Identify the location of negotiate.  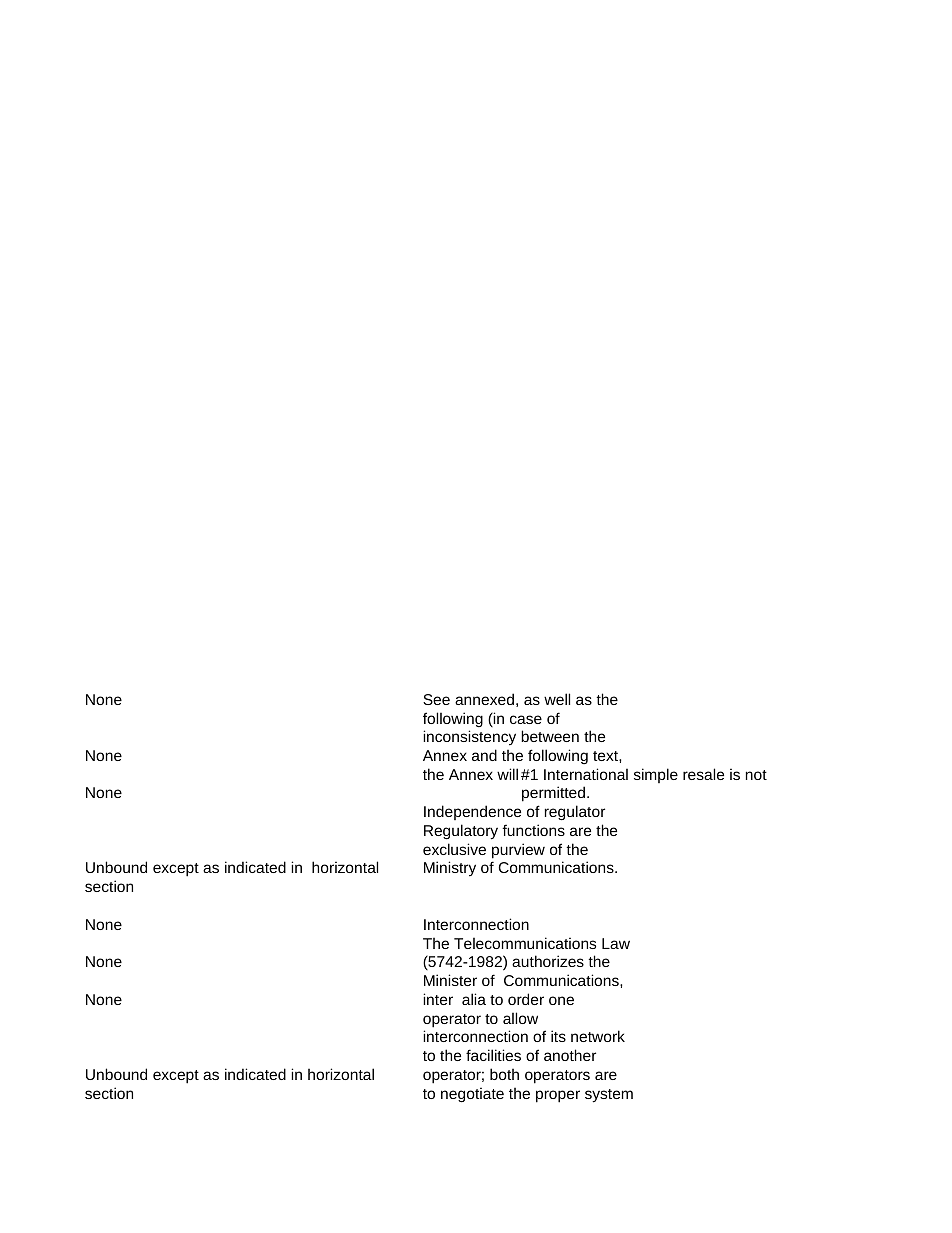
(472, 1095).
